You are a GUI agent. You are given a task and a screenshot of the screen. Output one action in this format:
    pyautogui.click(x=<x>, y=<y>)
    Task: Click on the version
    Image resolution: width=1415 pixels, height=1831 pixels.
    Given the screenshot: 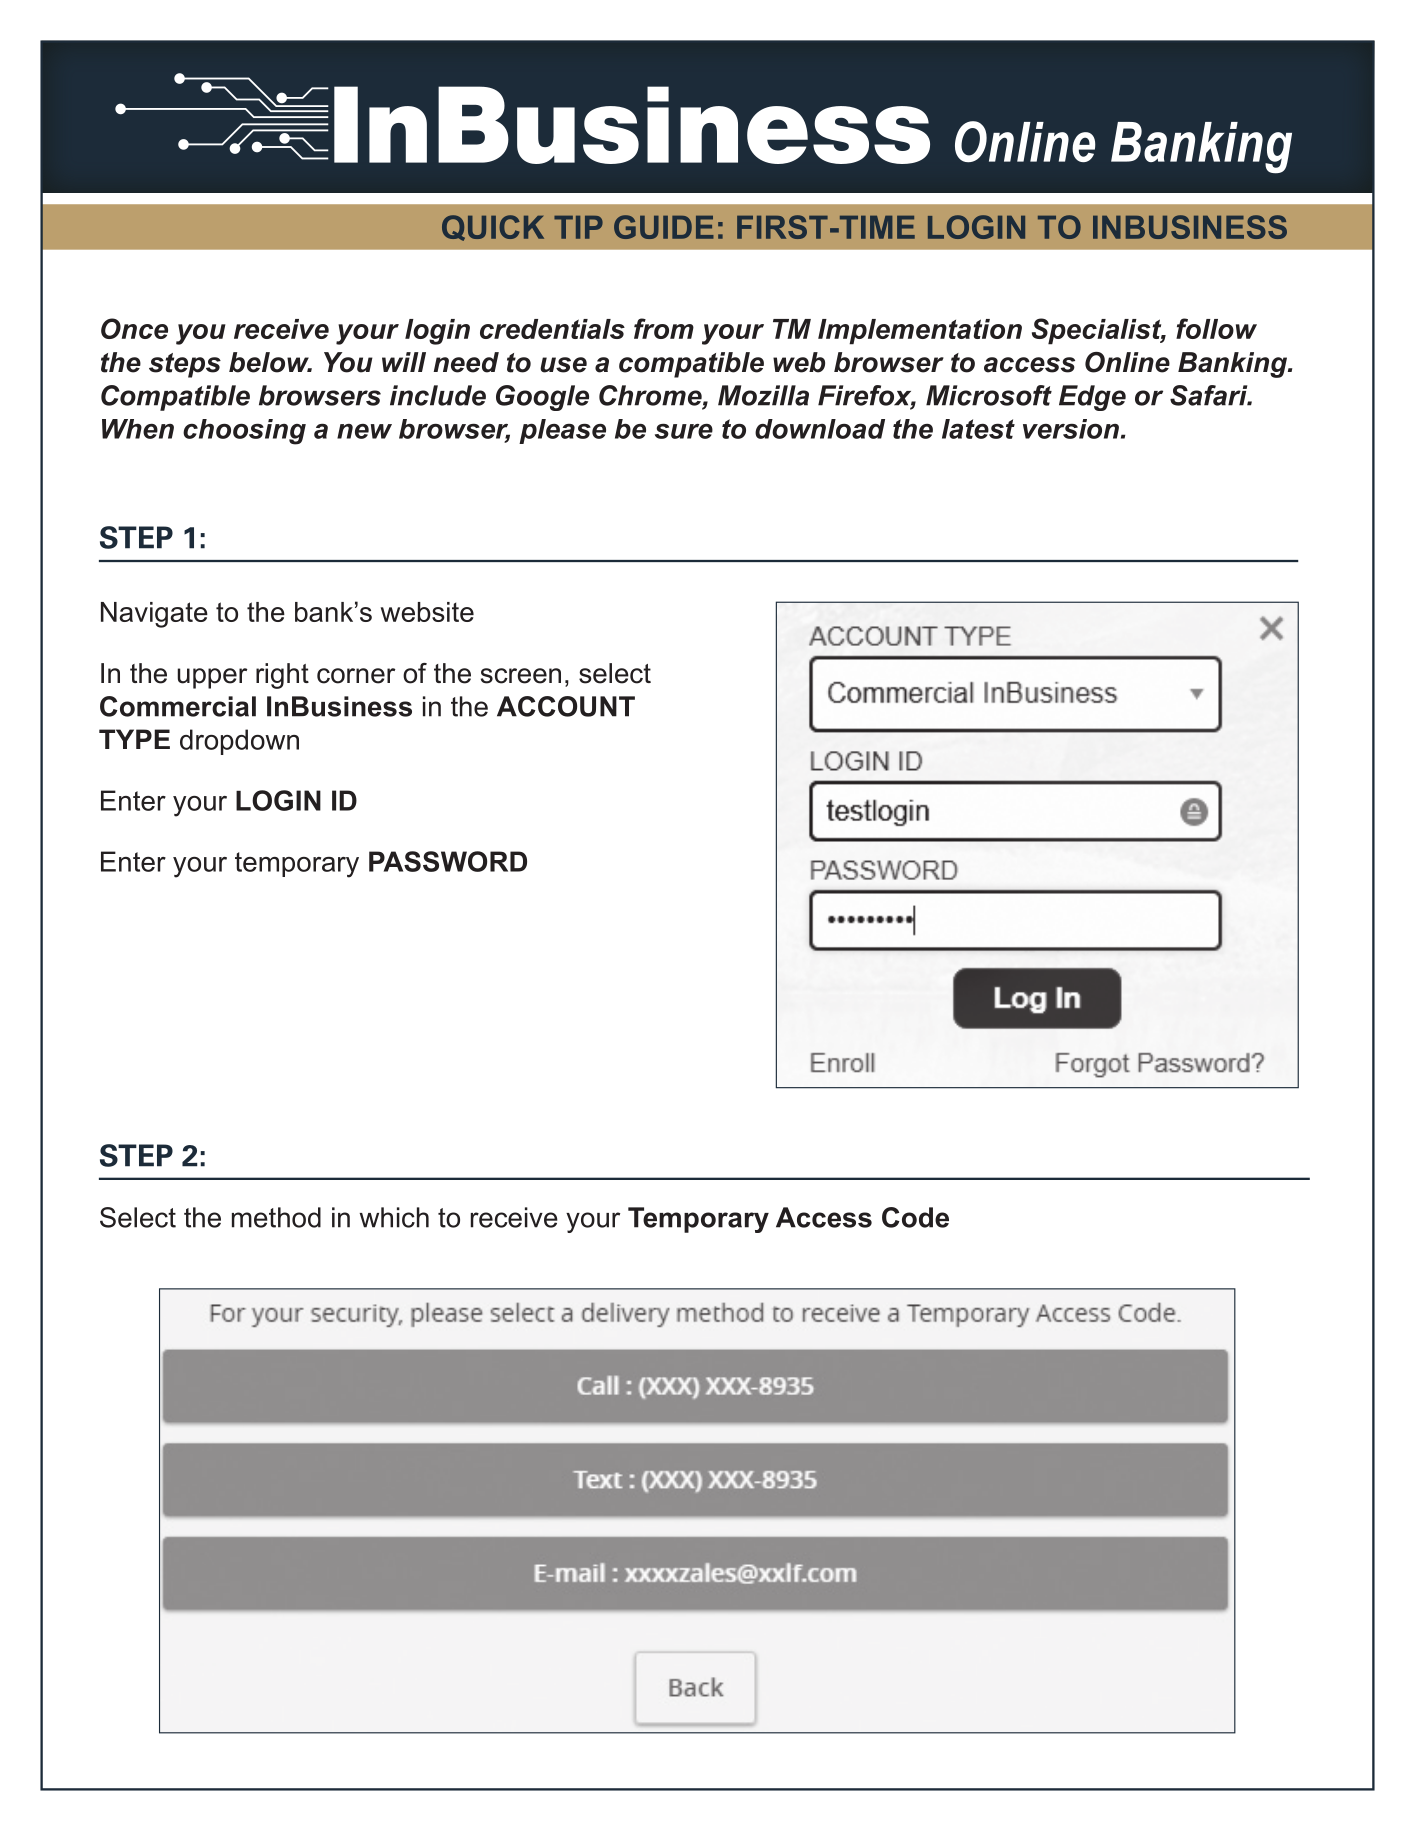 What is the action you would take?
    pyautogui.click(x=1071, y=429)
